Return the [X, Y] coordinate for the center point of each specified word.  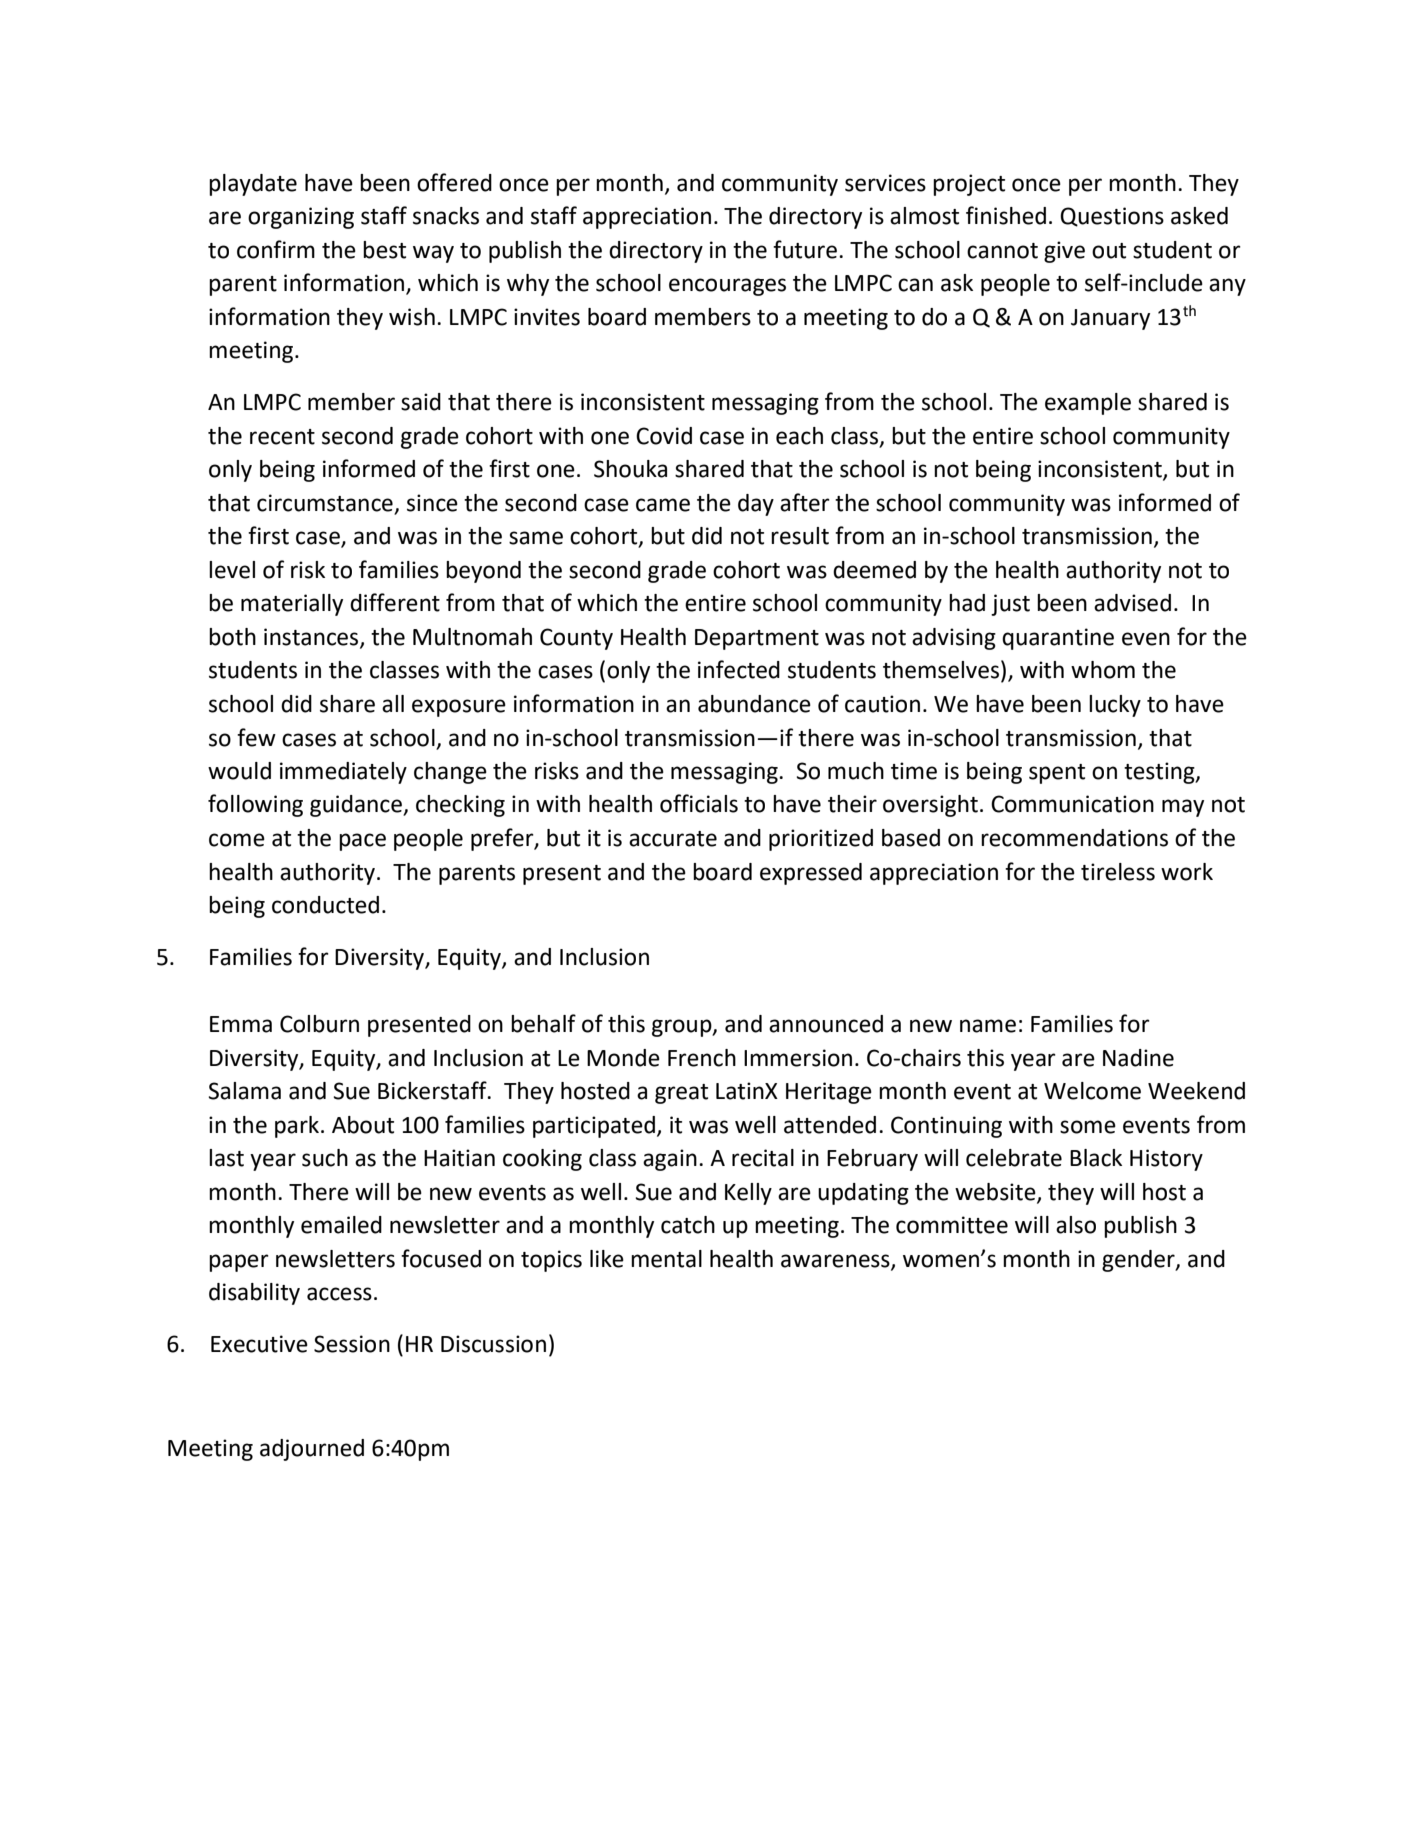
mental [666, 1259]
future [805, 249]
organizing [301, 218]
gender [1139, 1261]
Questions [1112, 217]
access [339, 1294]
